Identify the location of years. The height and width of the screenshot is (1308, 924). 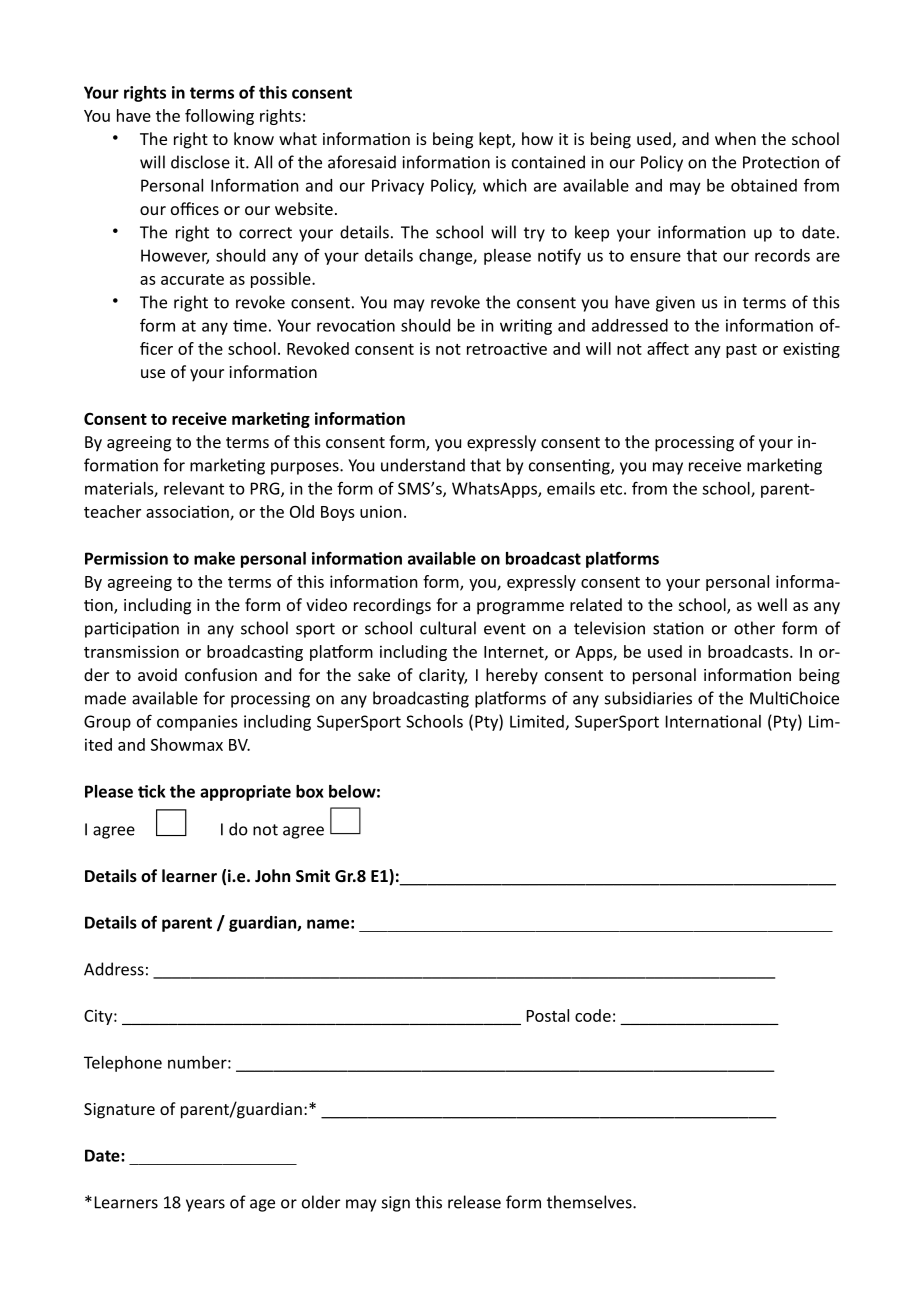
(205, 1205).
